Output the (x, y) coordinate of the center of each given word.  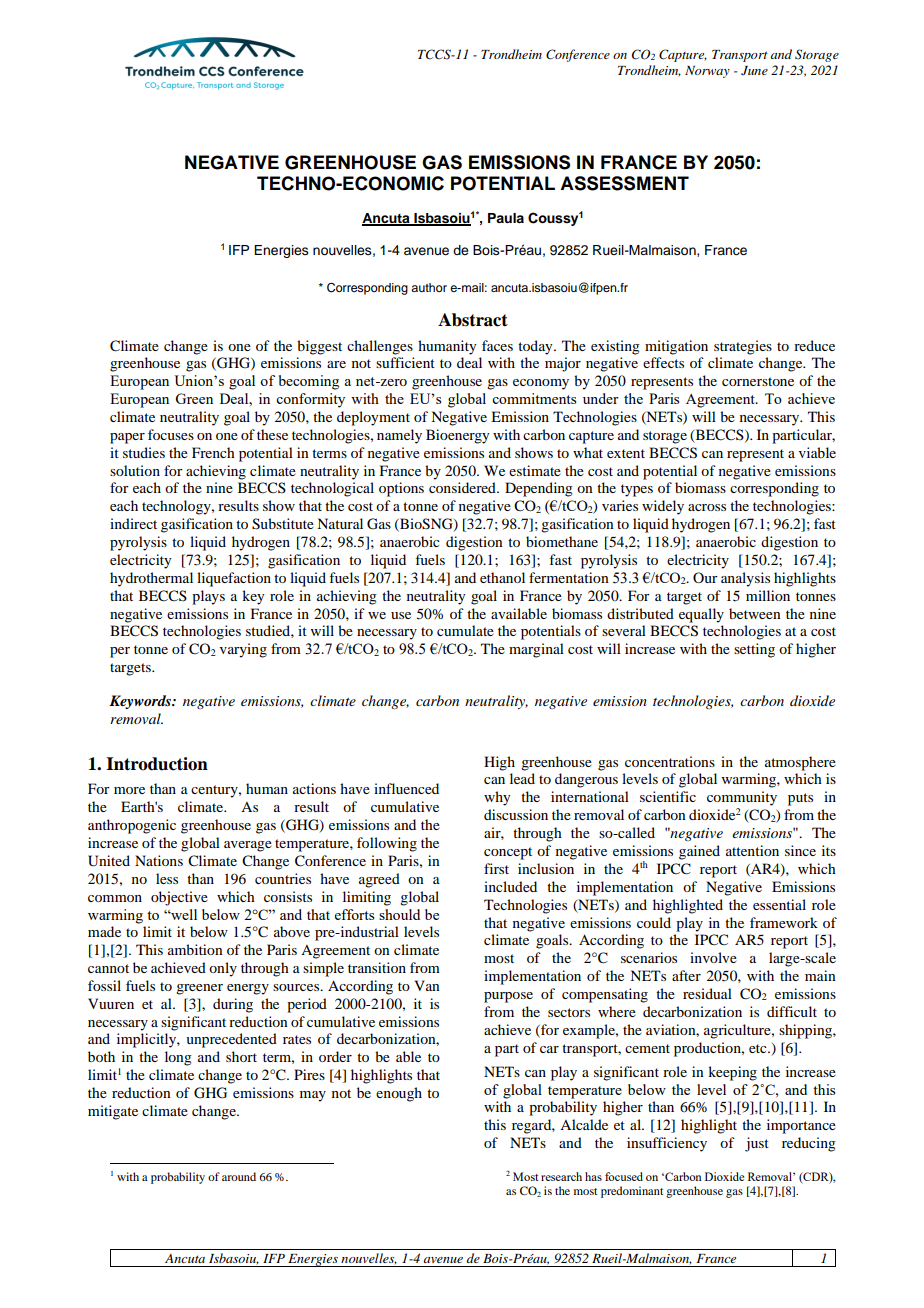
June (754, 71)
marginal (536, 650)
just (757, 1144)
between (755, 613)
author (429, 287)
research (561, 1176)
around (239, 1176)
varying (243, 650)
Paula (506, 218)
